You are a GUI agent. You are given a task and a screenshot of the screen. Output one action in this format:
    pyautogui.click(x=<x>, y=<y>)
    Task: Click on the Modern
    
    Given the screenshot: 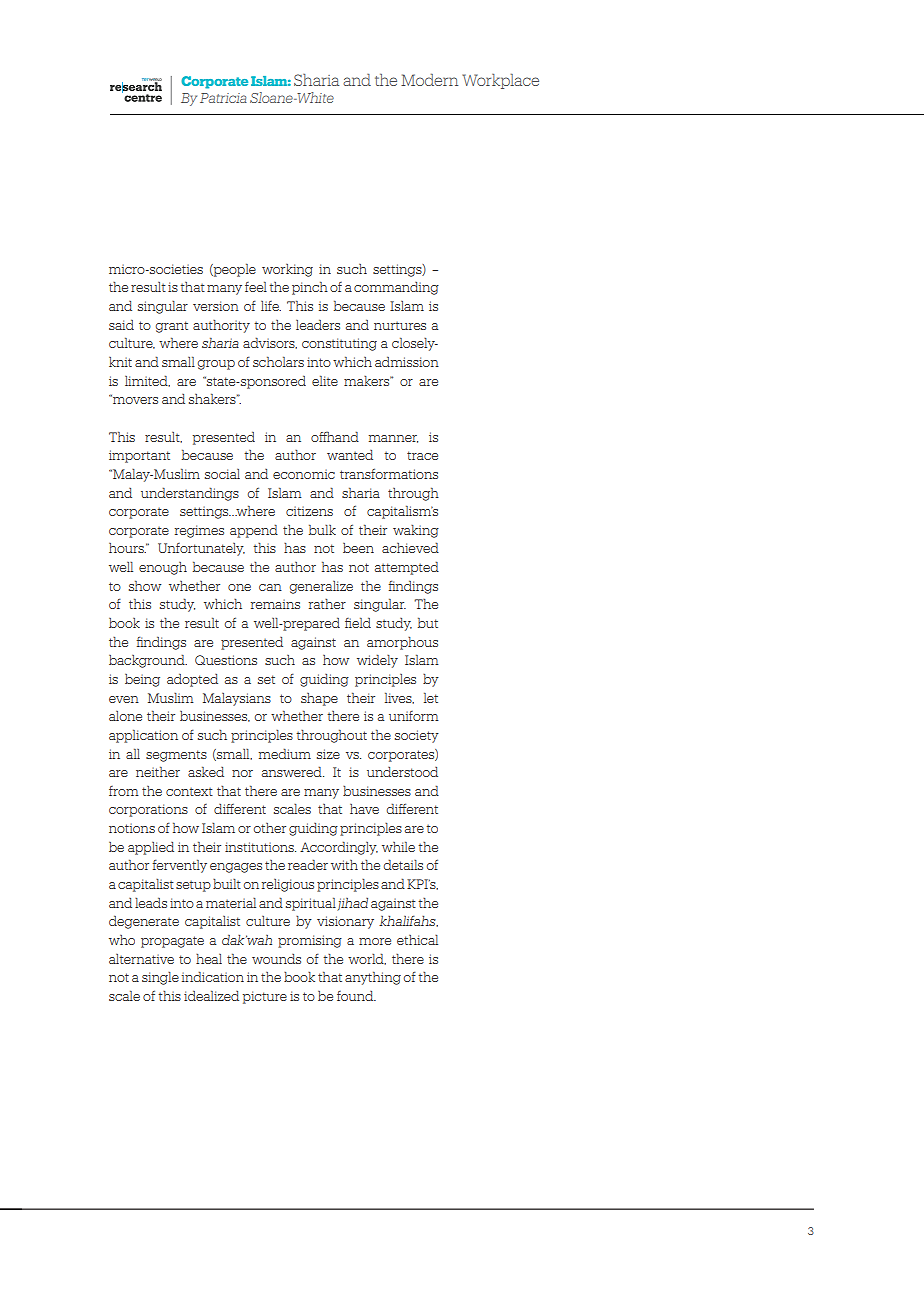 What is the action you would take?
    pyautogui.click(x=429, y=80)
